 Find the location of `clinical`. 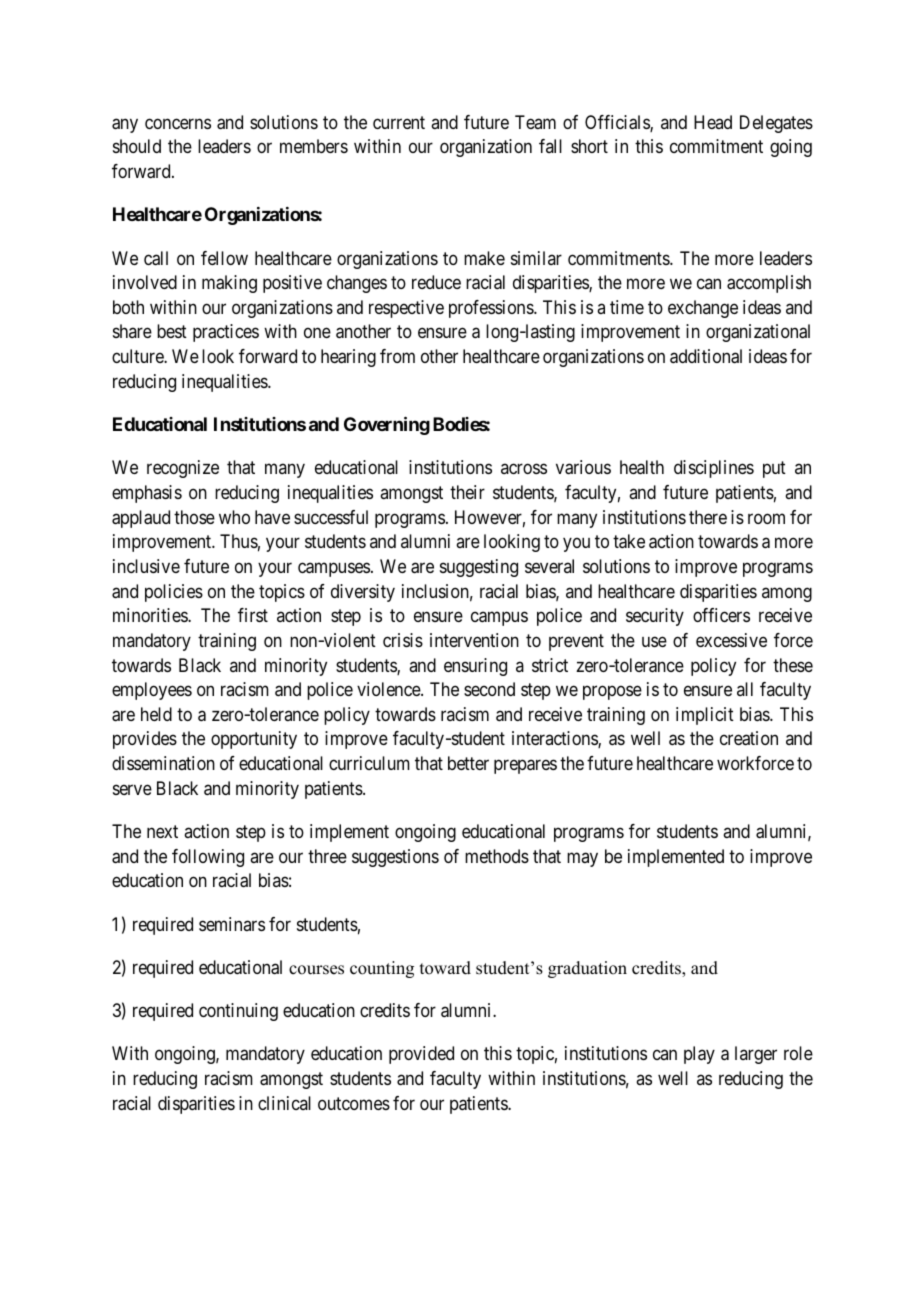

clinical is located at coordinates (284, 1103).
